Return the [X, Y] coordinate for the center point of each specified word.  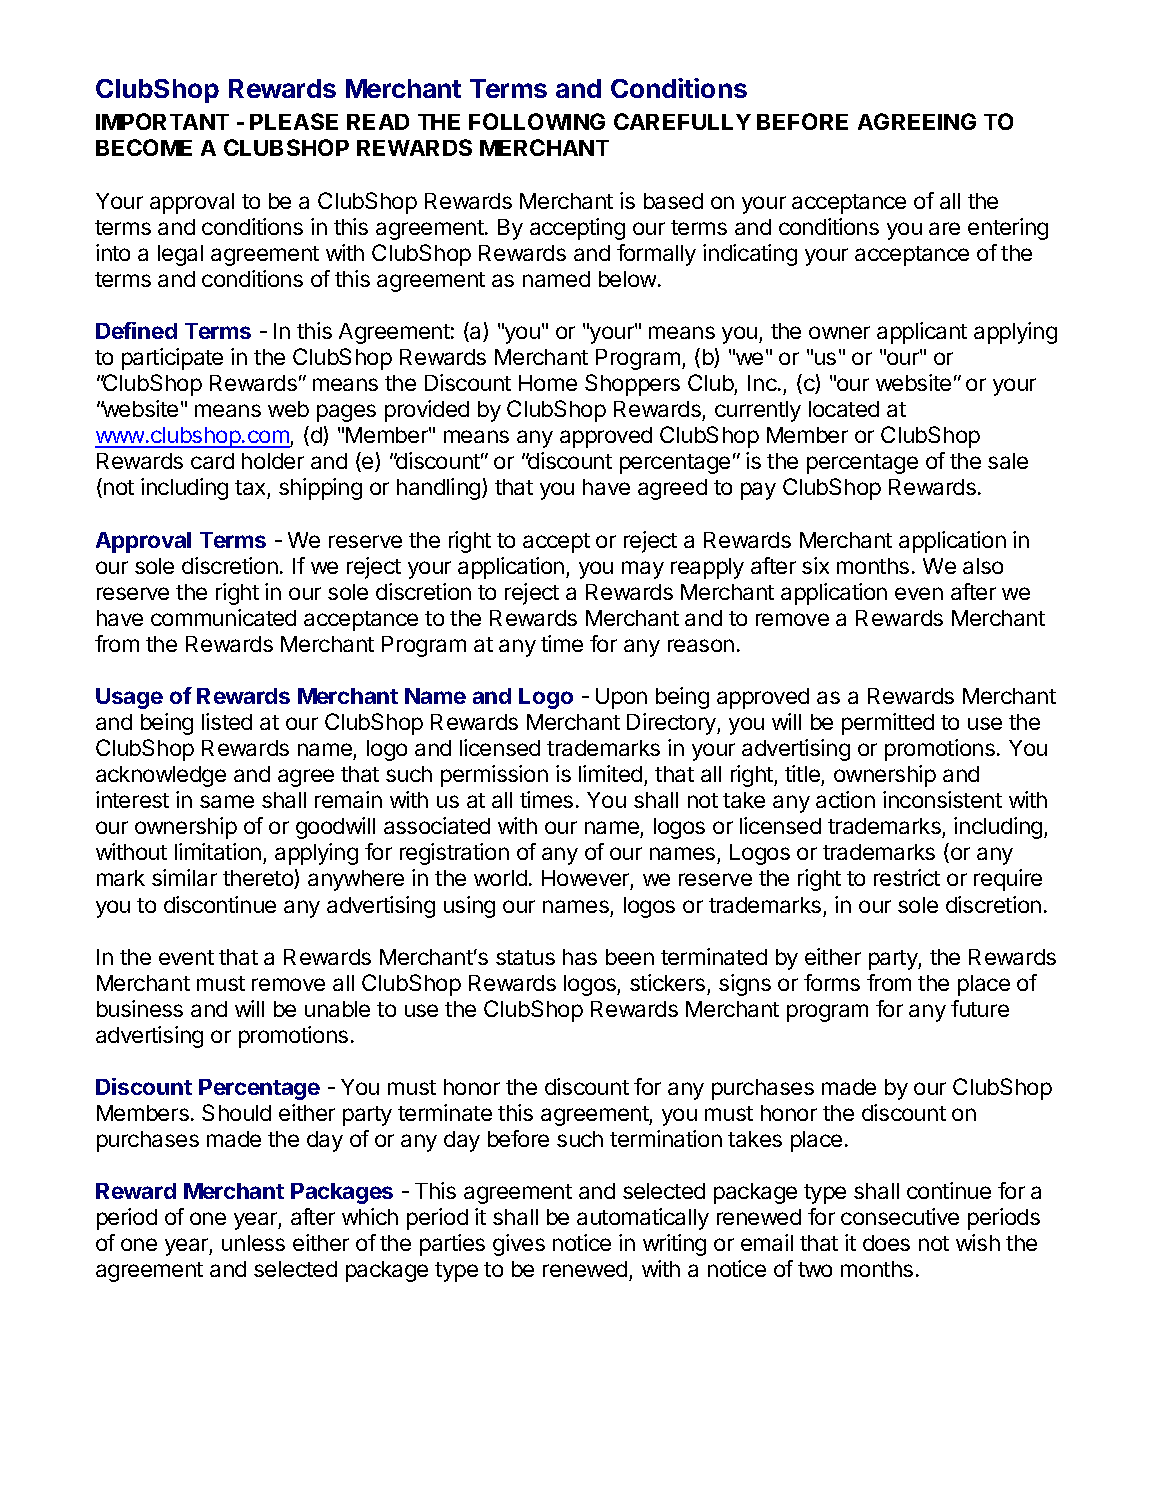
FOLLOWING [537, 121]
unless [253, 1243]
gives [519, 1245]
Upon [621, 698]
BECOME [144, 147]
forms [832, 982]
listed [227, 721]
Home [548, 383]
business [140, 1008]
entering [1008, 229]
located [844, 409]
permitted [888, 724]
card [212, 461]
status [525, 957]
